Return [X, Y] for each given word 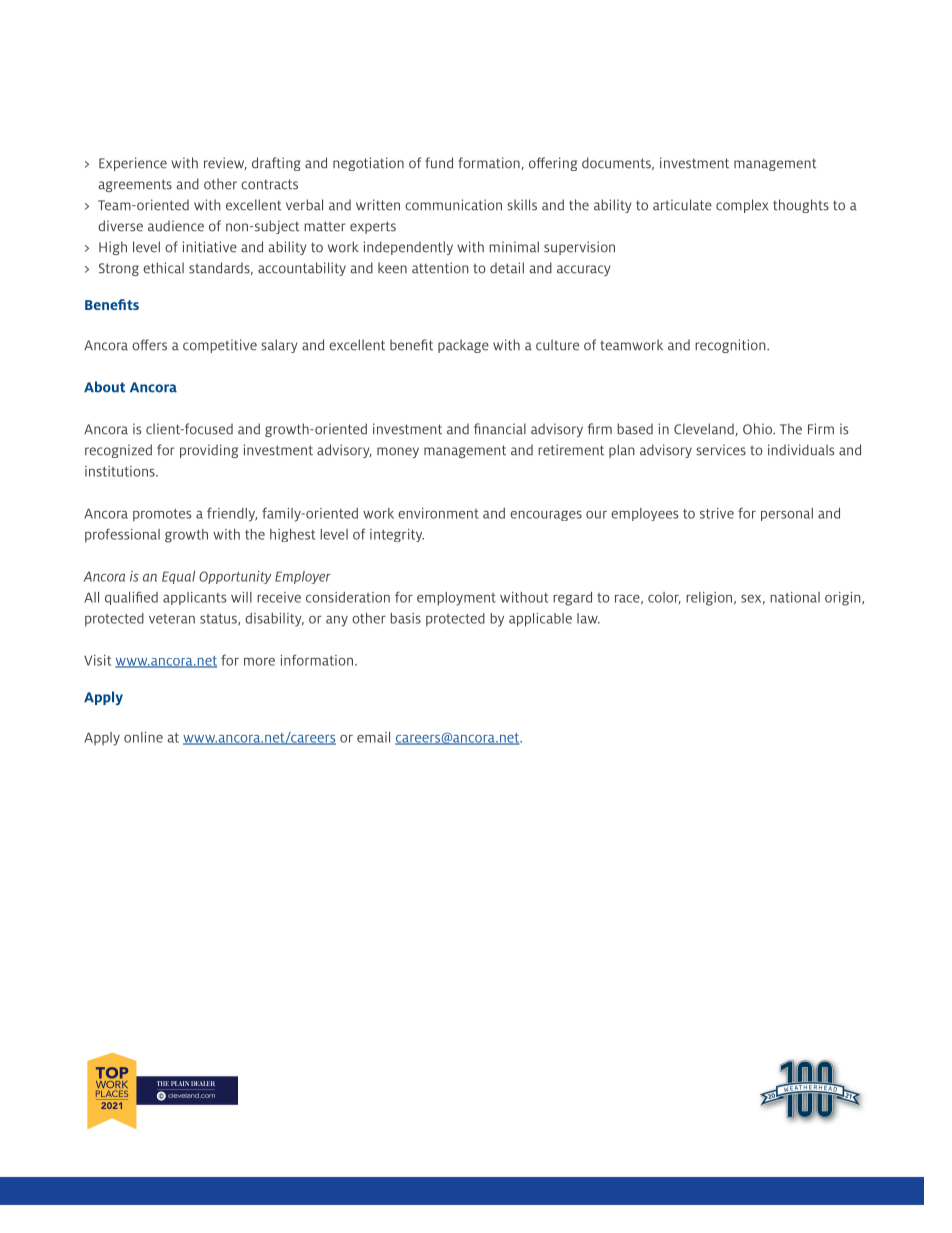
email [373, 737]
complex [742, 206]
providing [209, 451]
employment [456, 599]
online [143, 737]
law [588, 618]
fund [439, 163]
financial [500, 429]
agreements [135, 185]
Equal [178, 577]
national [795, 597]
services [721, 450]
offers [149, 345]
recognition [731, 346]
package [463, 346]
